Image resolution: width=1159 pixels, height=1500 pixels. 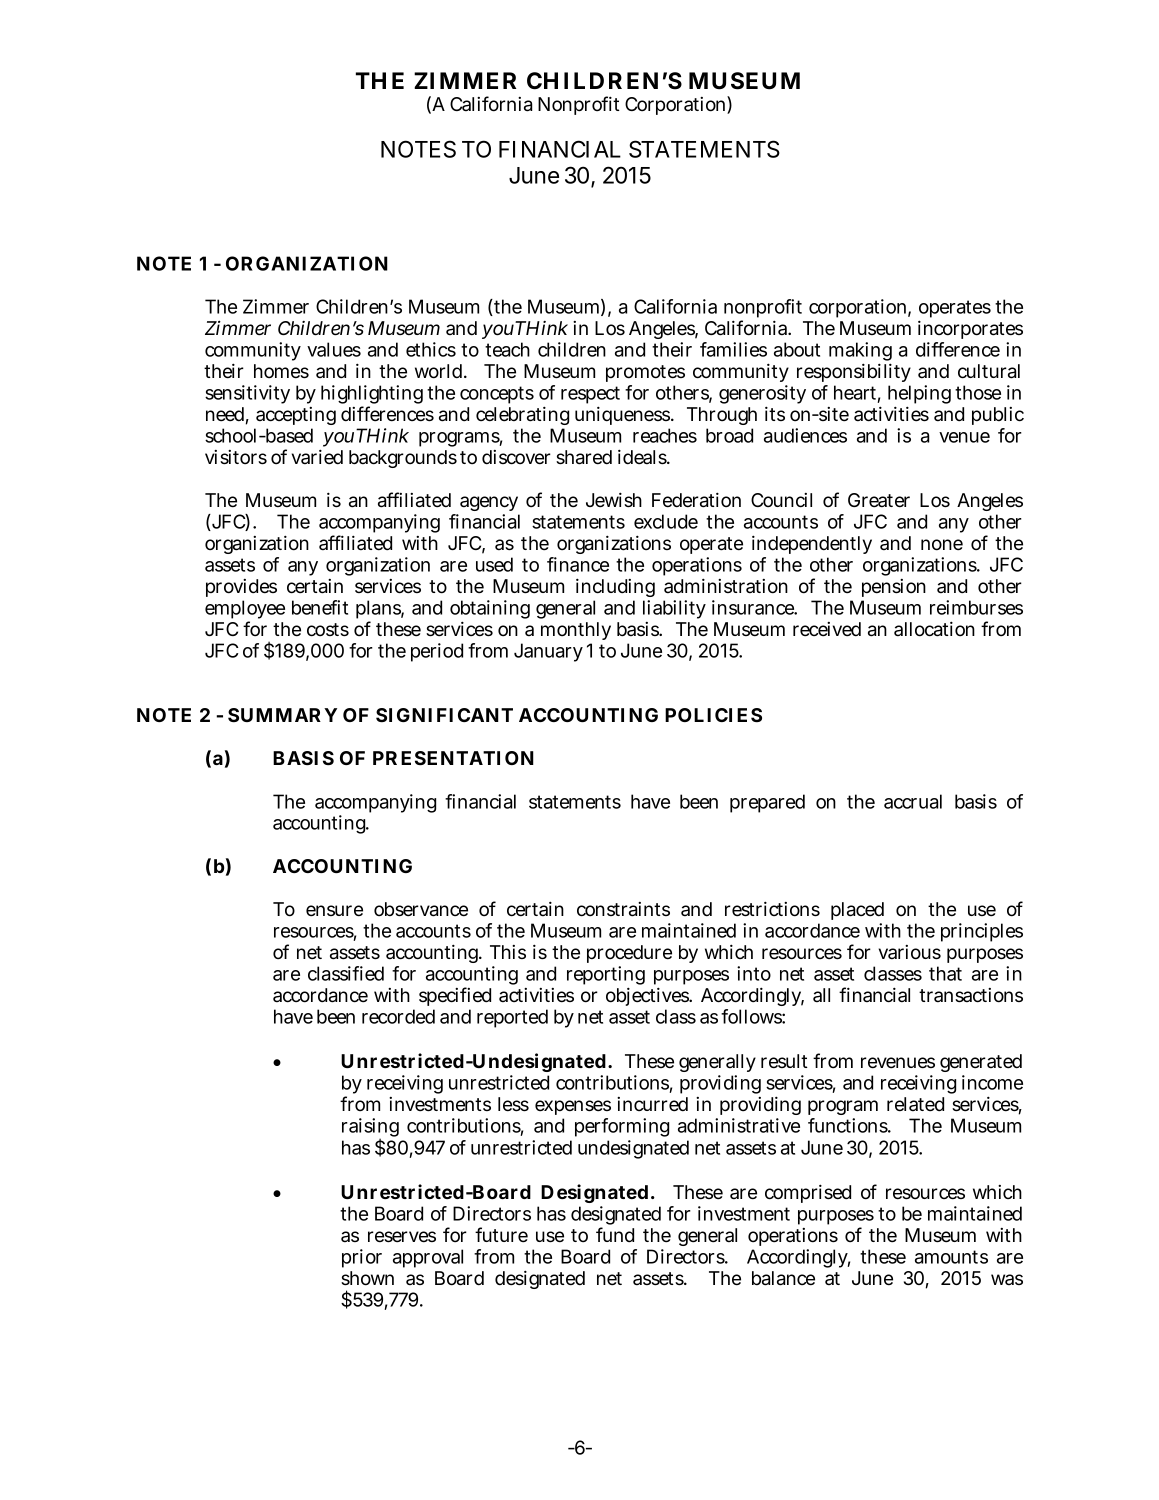 I want to click on amounts, so click(x=951, y=1257).
